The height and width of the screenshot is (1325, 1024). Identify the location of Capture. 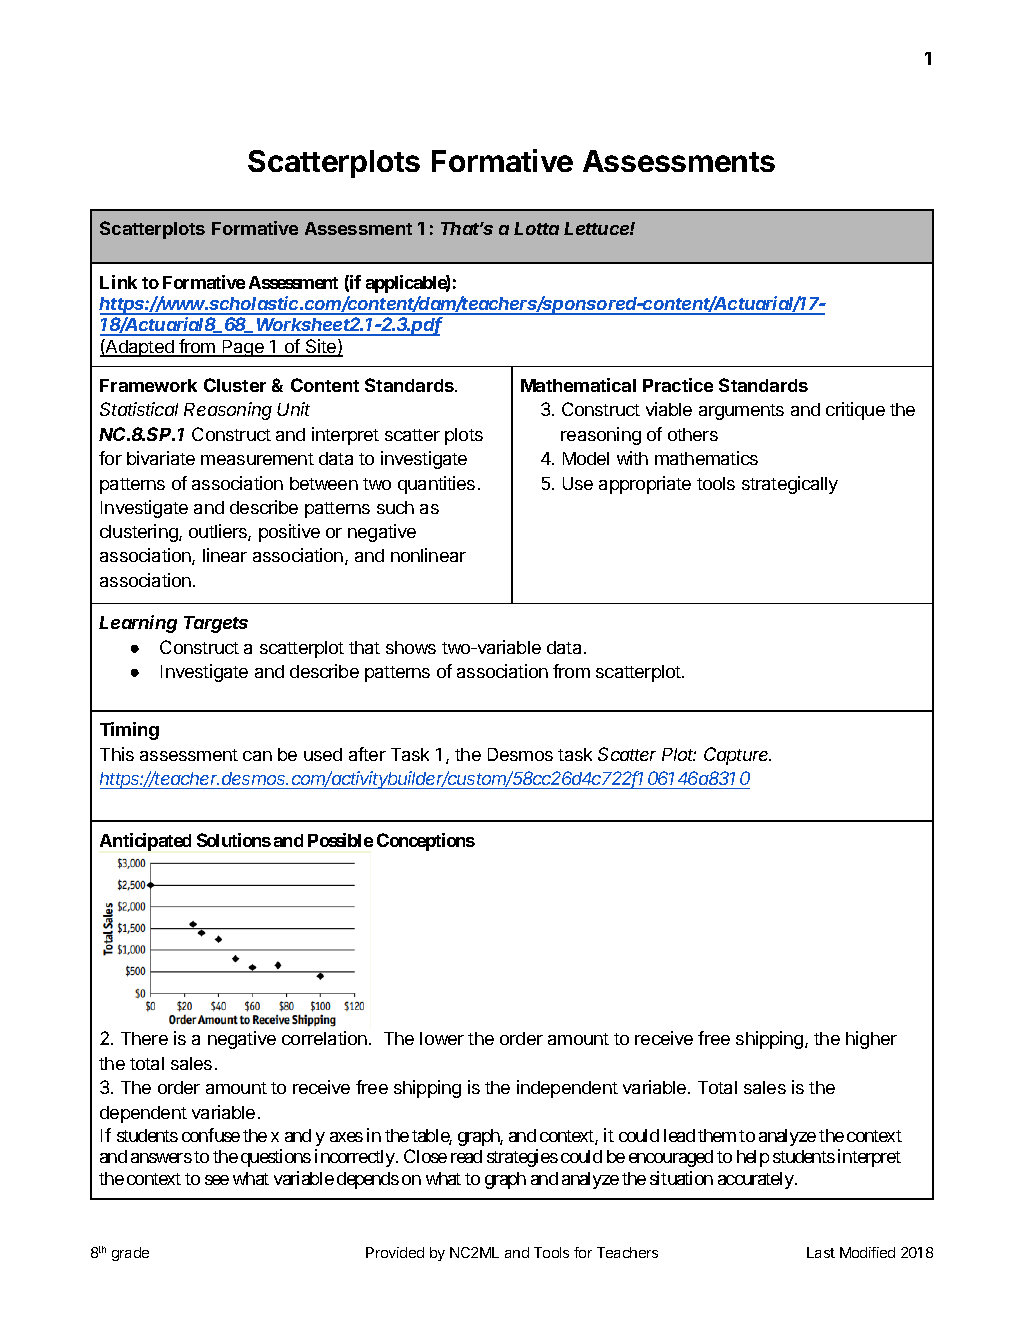
(737, 756).
